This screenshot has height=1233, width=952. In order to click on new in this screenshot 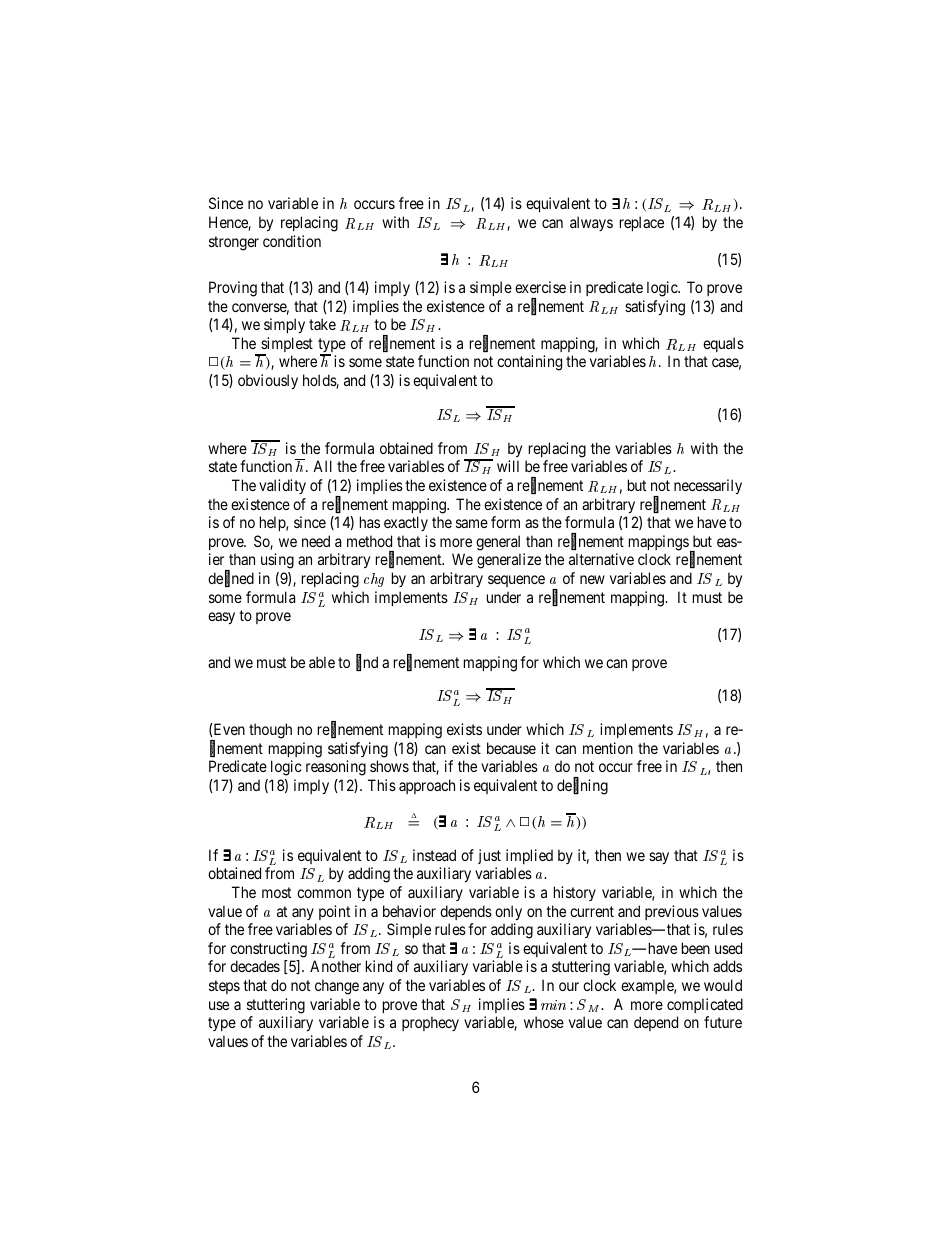, I will do `click(592, 579)`.
